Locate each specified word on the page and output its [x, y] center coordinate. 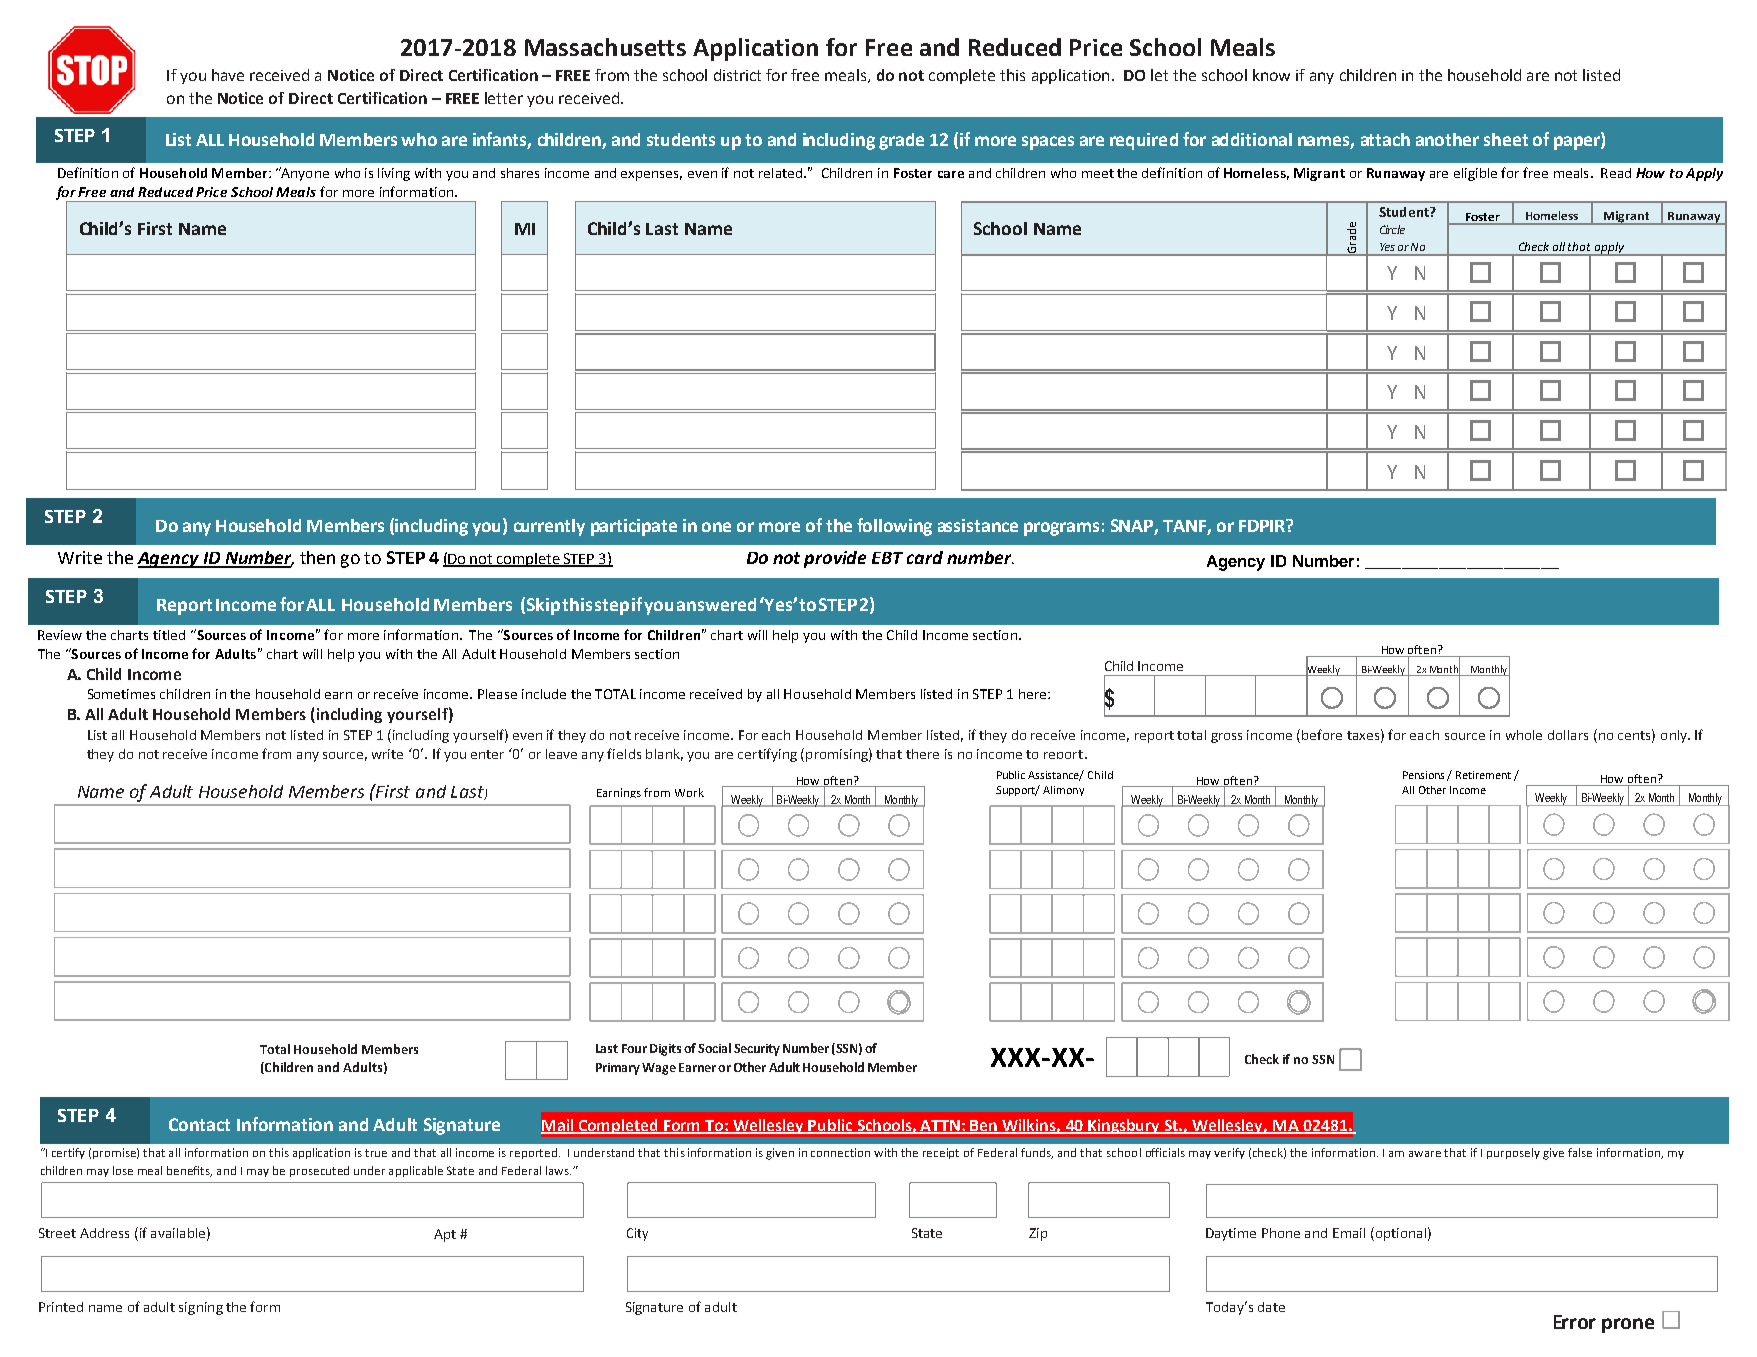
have [228, 75]
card [925, 557]
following [894, 527]
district [737, 75]
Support [1017, 791]
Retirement [1483, 775]
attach [1385, 139]
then [317, 557]
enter [487, 754]
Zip [1038, 1234]
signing [201, 1308]
